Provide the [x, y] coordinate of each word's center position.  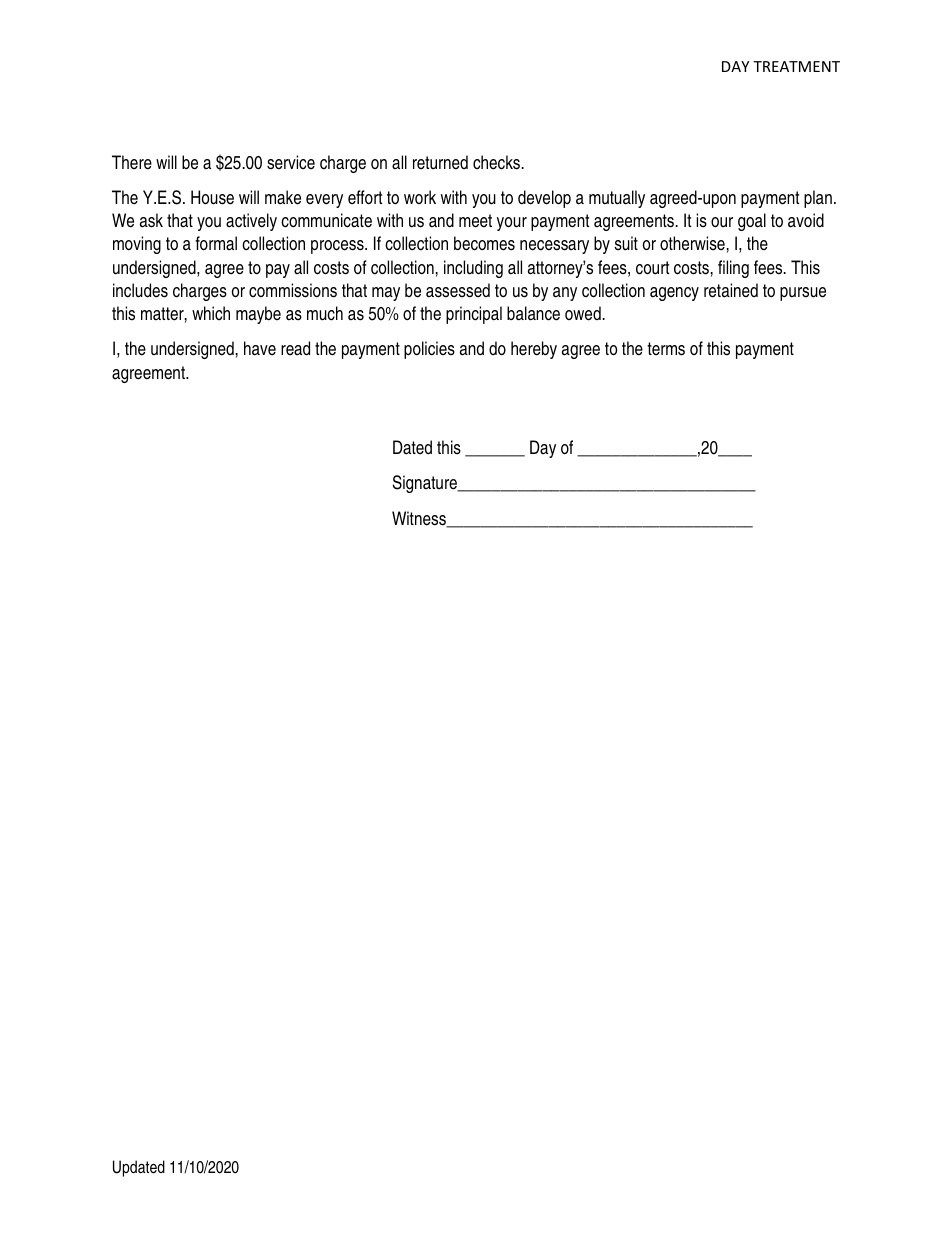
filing [733, 269]
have [260, 348]
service [291, 162]
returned [440, 162]
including [473, 269]
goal [752, 222]
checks [498, 162]
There [132, 162]
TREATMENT [796, 66]
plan [818, 199]
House [212, 197]
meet [475, 221]
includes [140, 290]
